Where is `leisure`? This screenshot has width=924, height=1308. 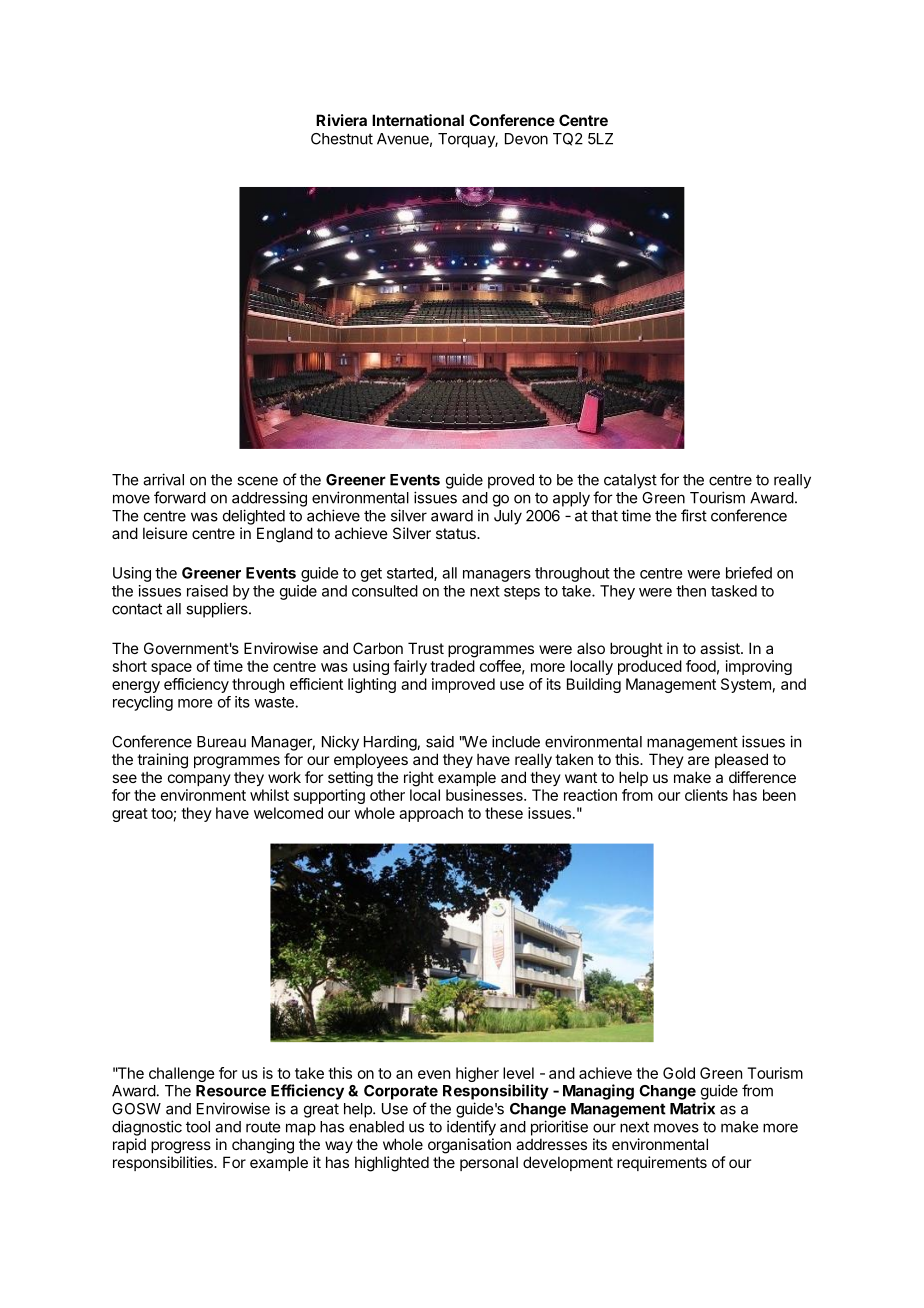
leisure is located at coordinates (165, 533).
